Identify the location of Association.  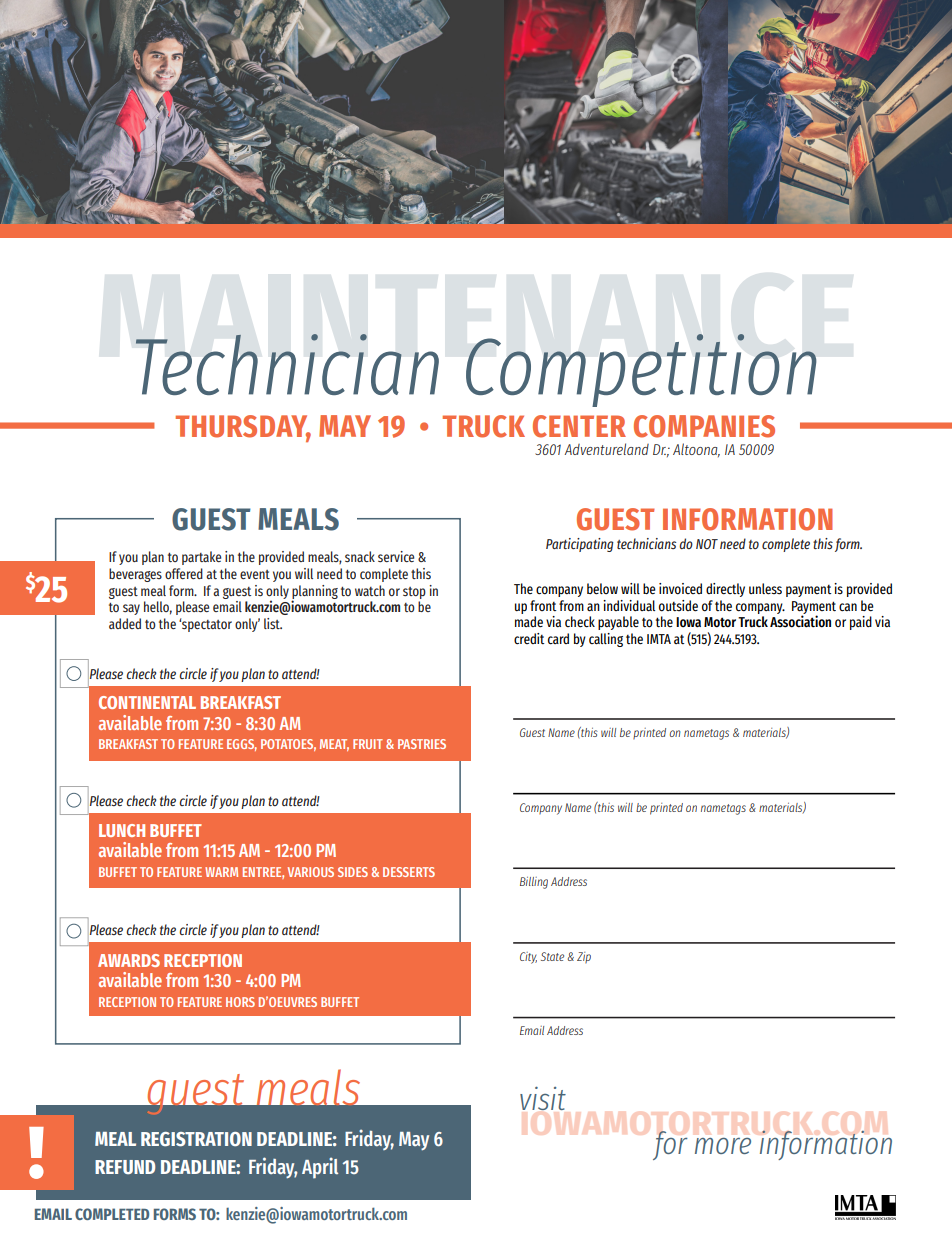
(800, 621).
